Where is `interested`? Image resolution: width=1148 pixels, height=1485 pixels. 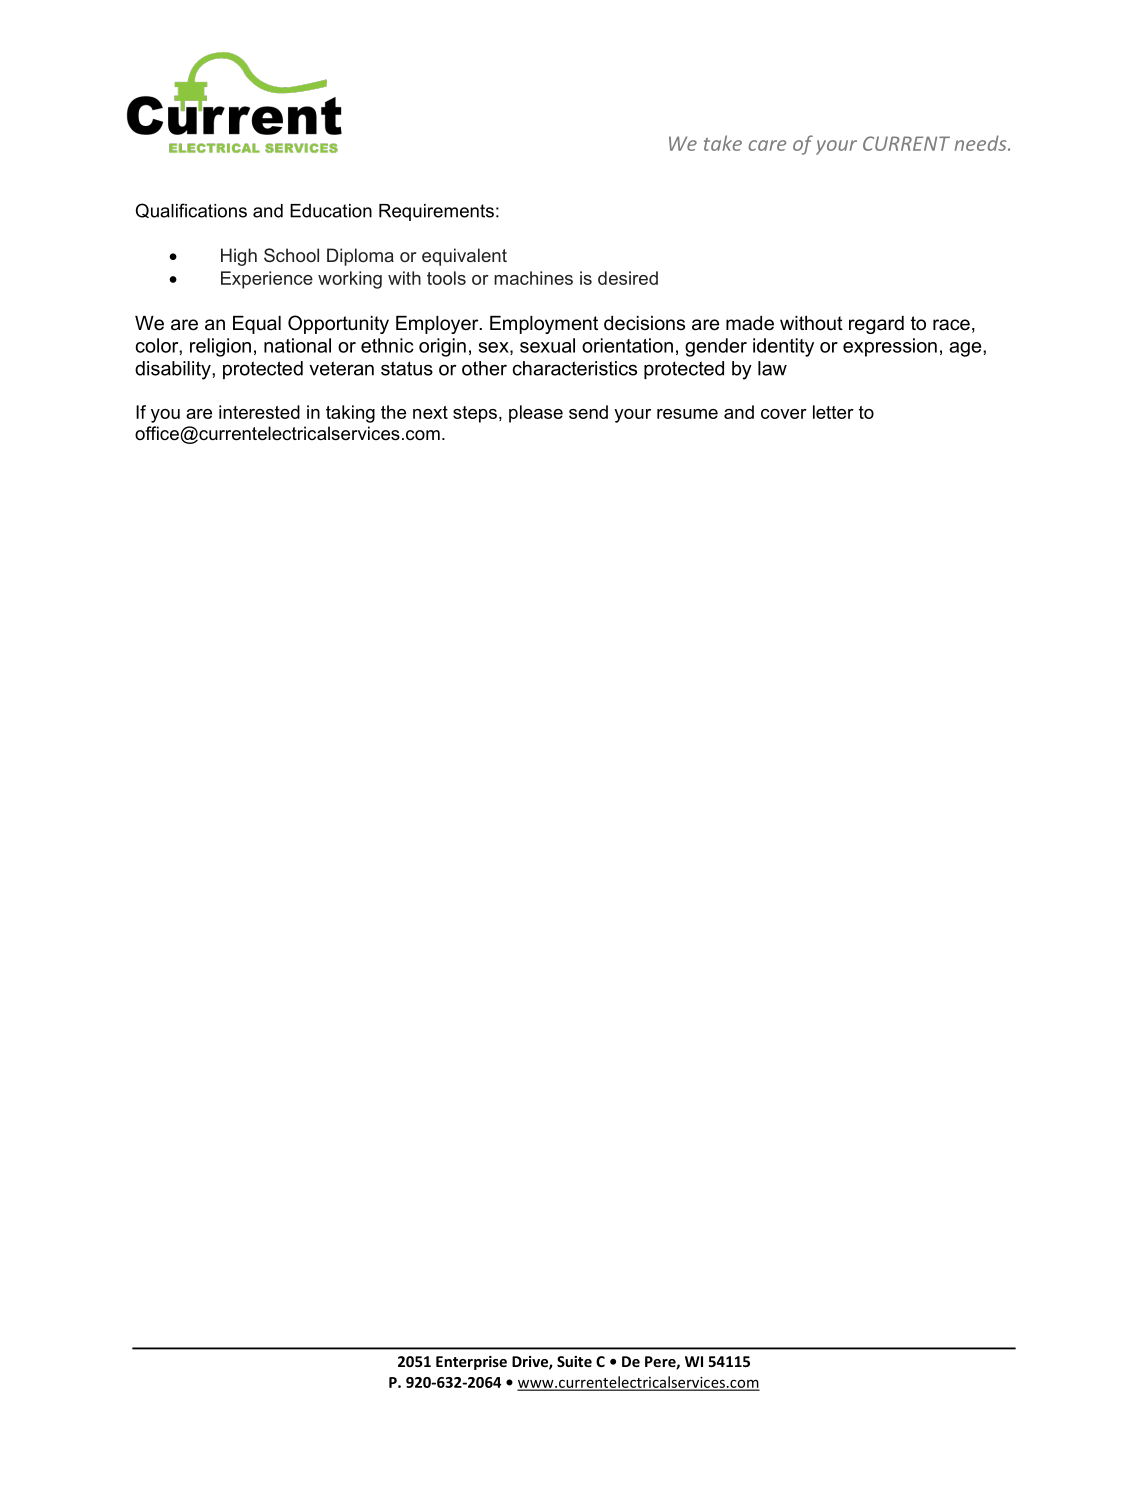
interested is located at coordinates (259, 412).
